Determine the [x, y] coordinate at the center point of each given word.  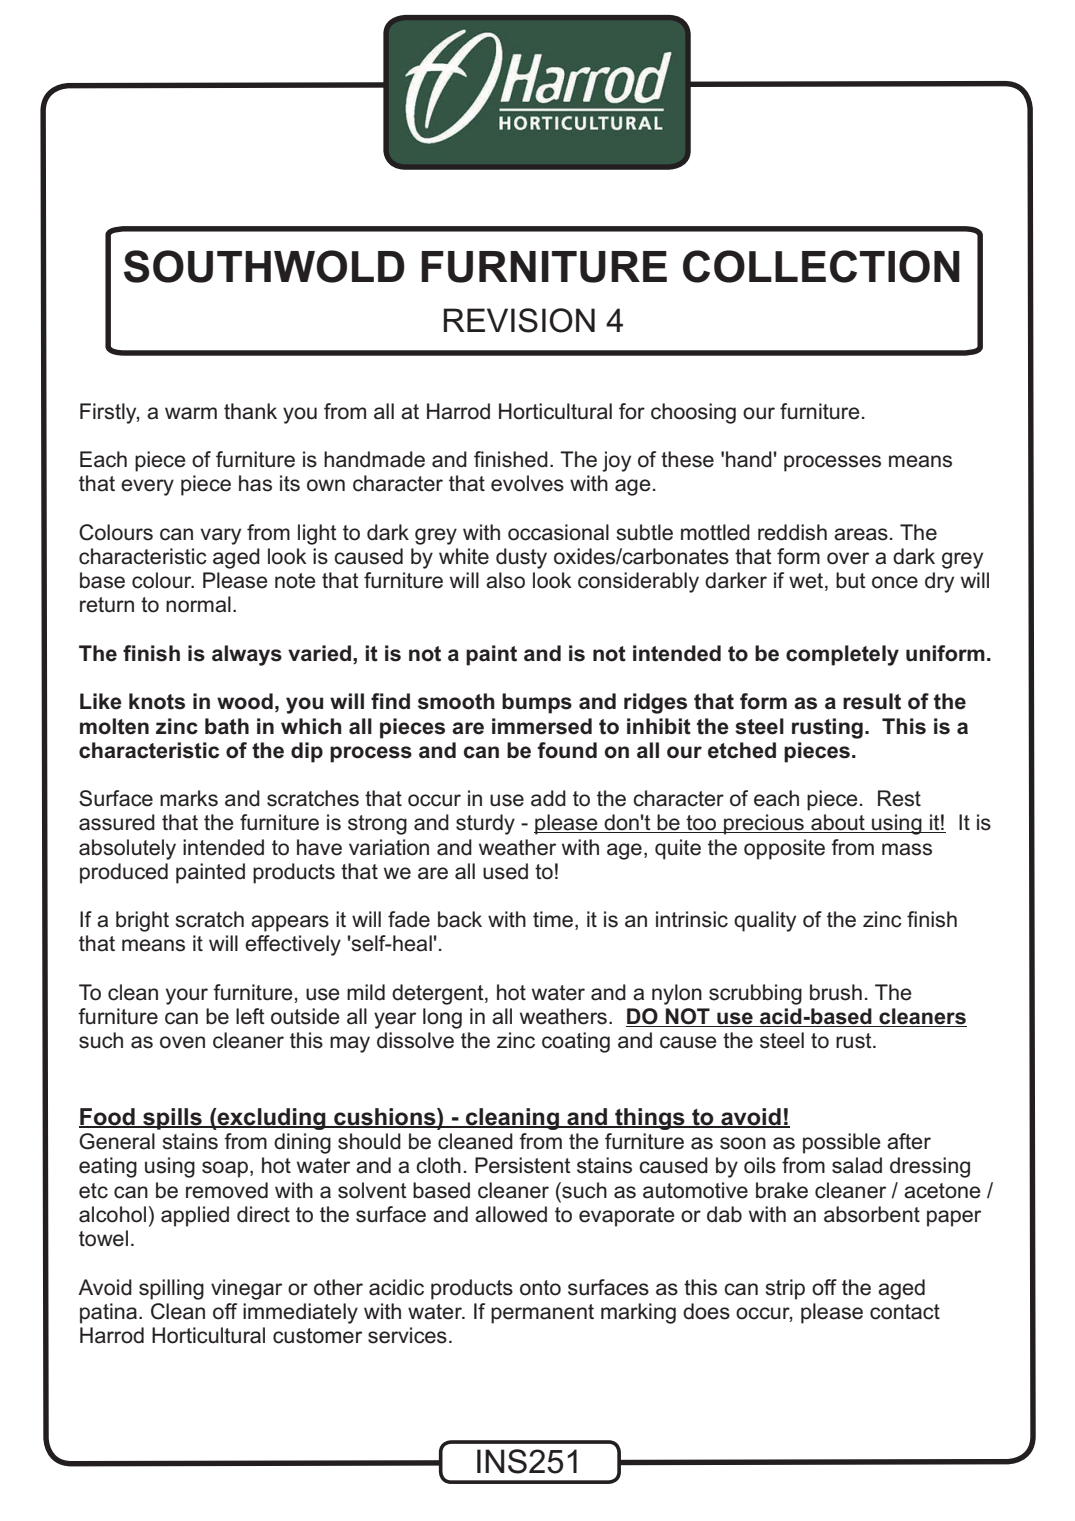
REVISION [519, 320]
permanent [542, 1314]
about [838, 823]
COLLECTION [821, 266]
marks [189, 798]
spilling [171, 1289]
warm [191, 413]
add [548, 798]
